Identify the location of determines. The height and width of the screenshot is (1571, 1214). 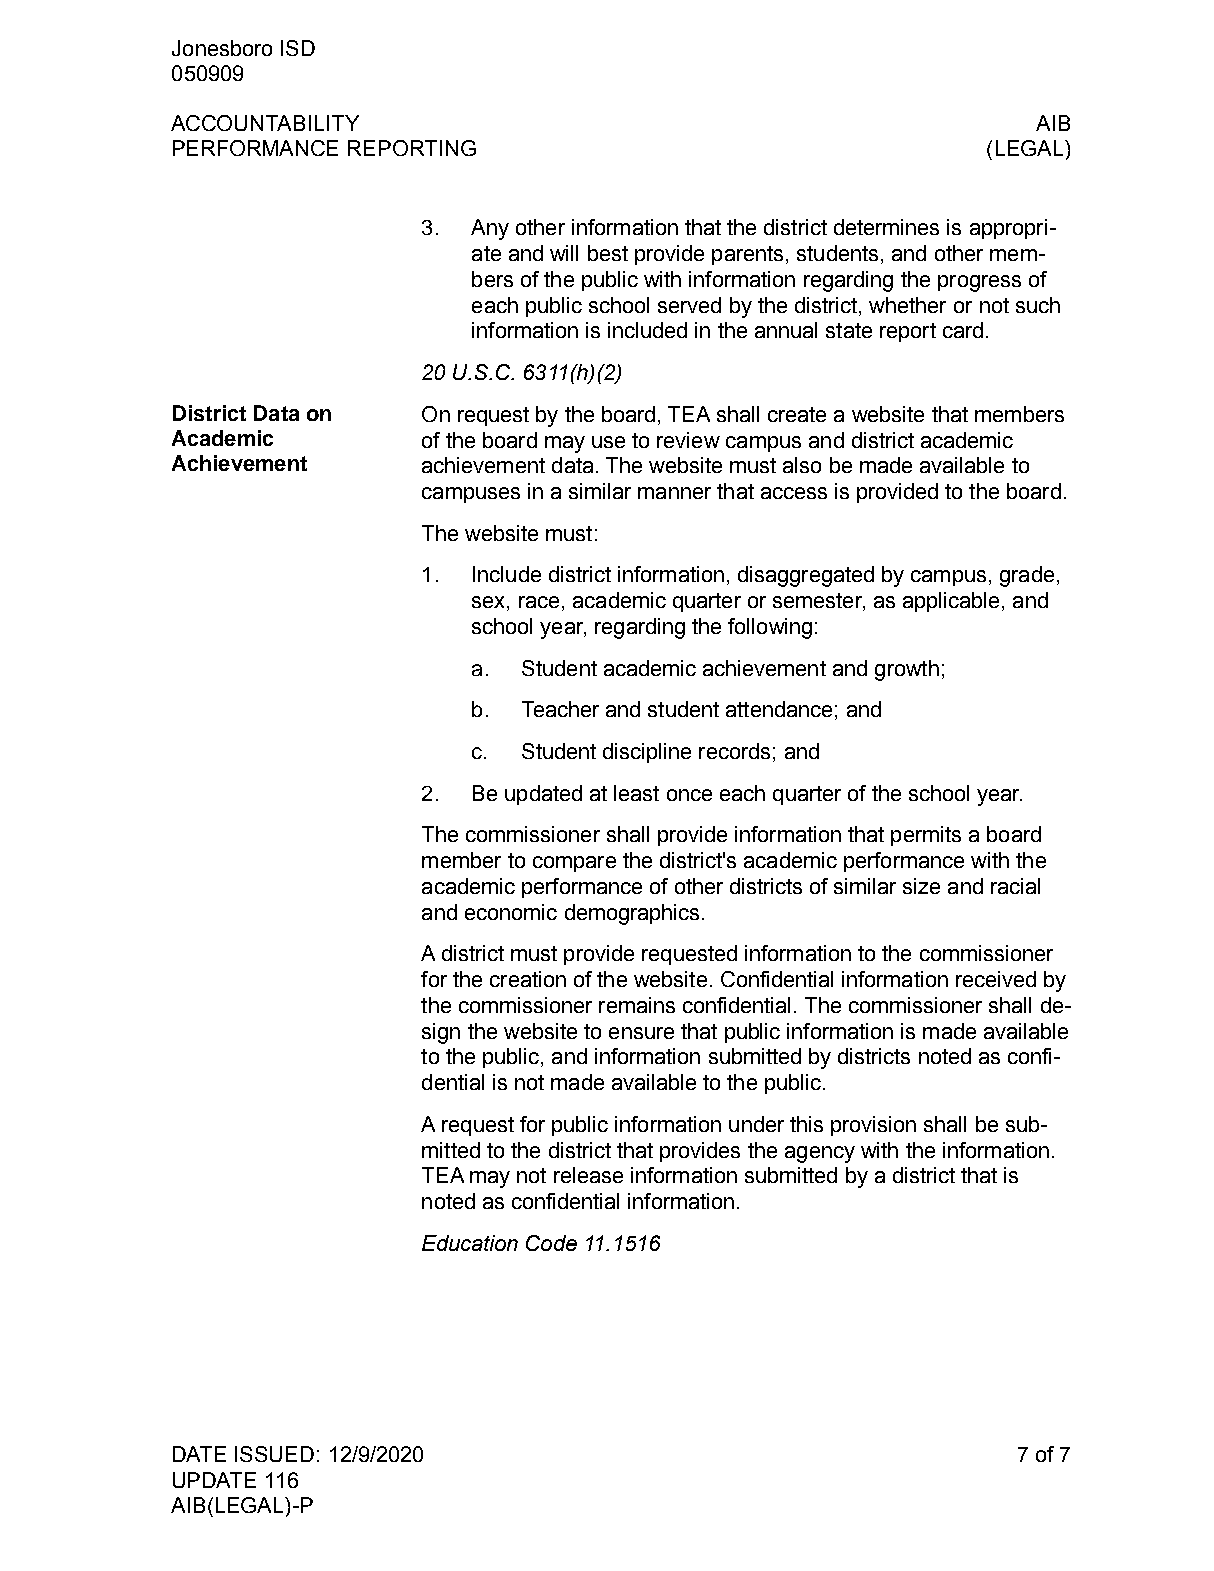
(886, 227).
